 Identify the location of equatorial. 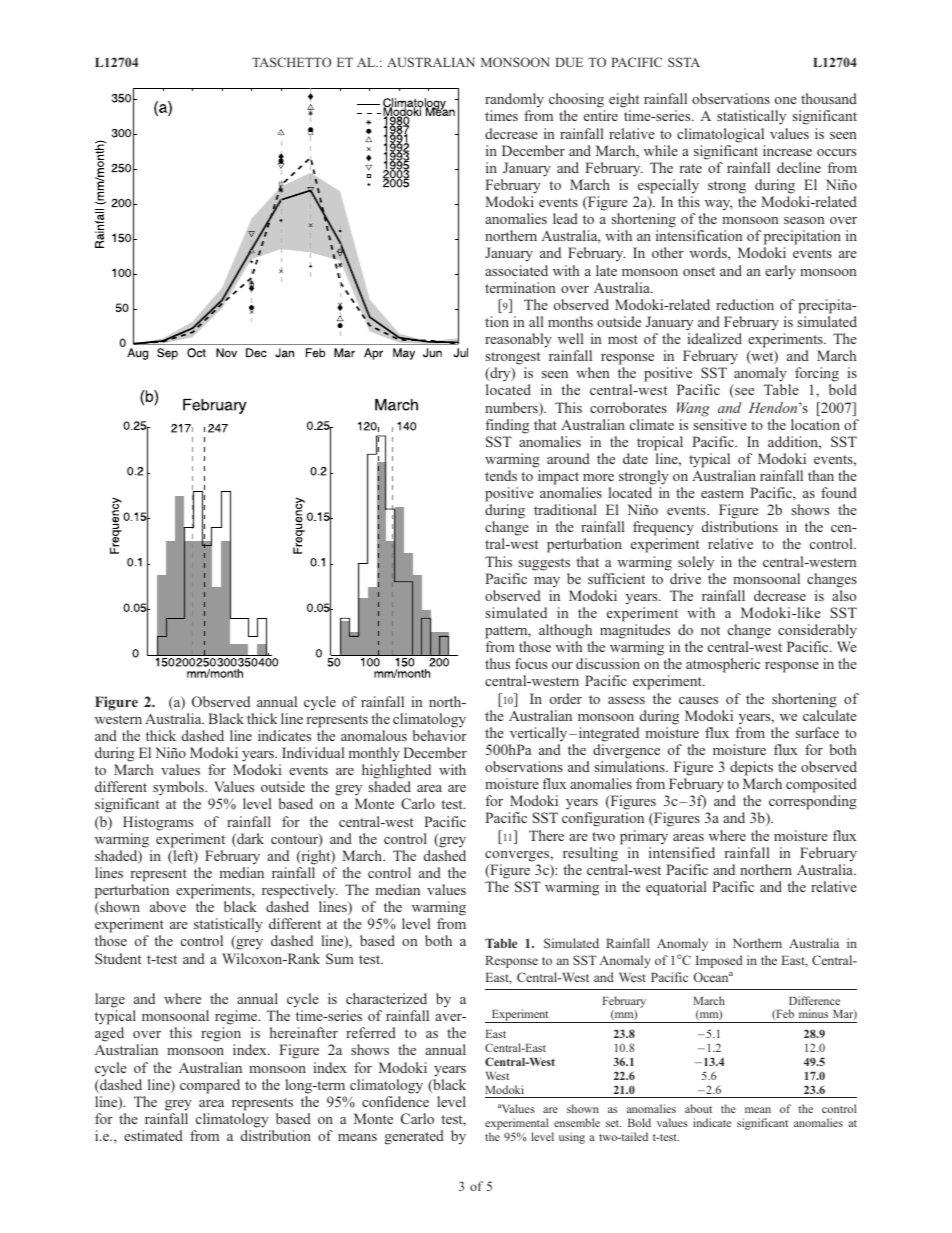
(676, 888).
